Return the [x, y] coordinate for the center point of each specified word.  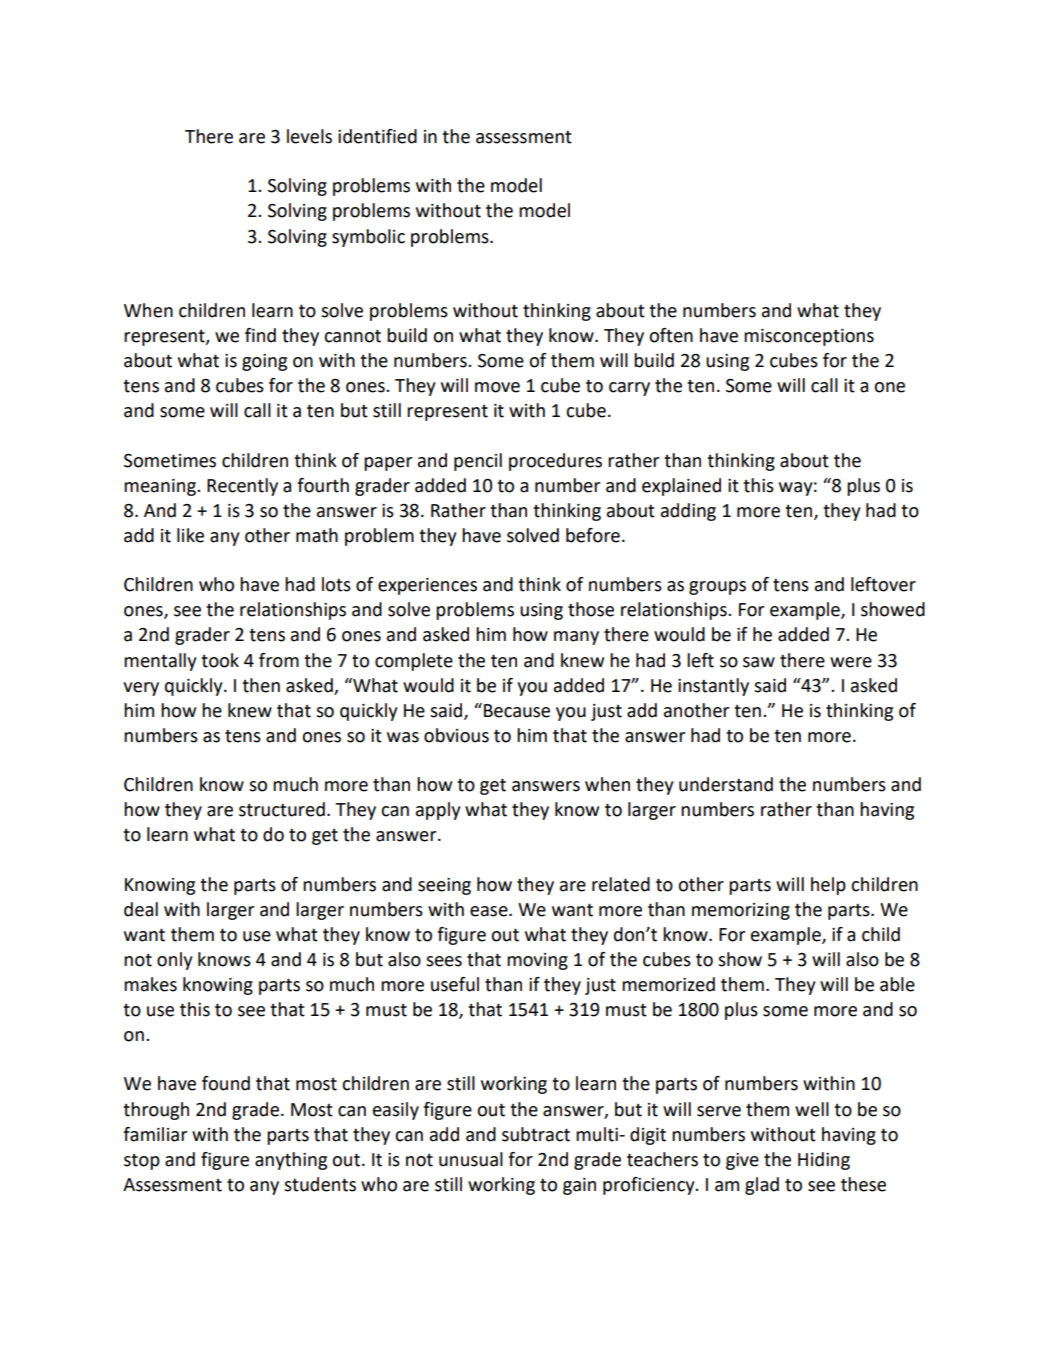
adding [688, 512]
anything [291, 1161]
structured [282, 809]
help [828, 886]
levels [309, 136]
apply [438, 811]
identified [377, 136]
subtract [536, 1134]
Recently [242, 487]
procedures [555, 462]
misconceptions [809, 337]
